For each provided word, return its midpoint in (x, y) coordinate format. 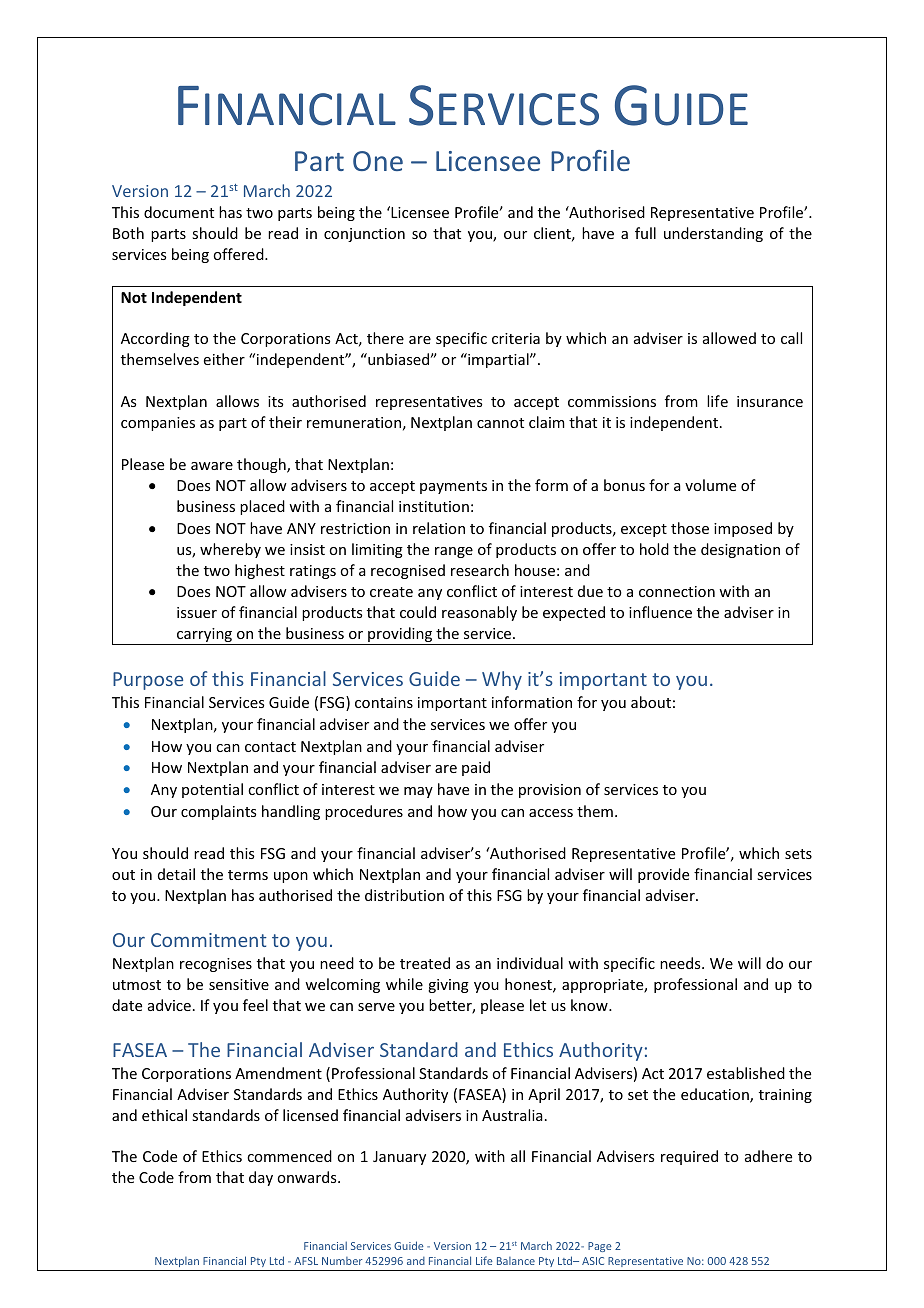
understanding (713, 234)
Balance (516, 1261)
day (261, 1178)
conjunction (364, 235)
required (689, 1157)
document (179, 212)
